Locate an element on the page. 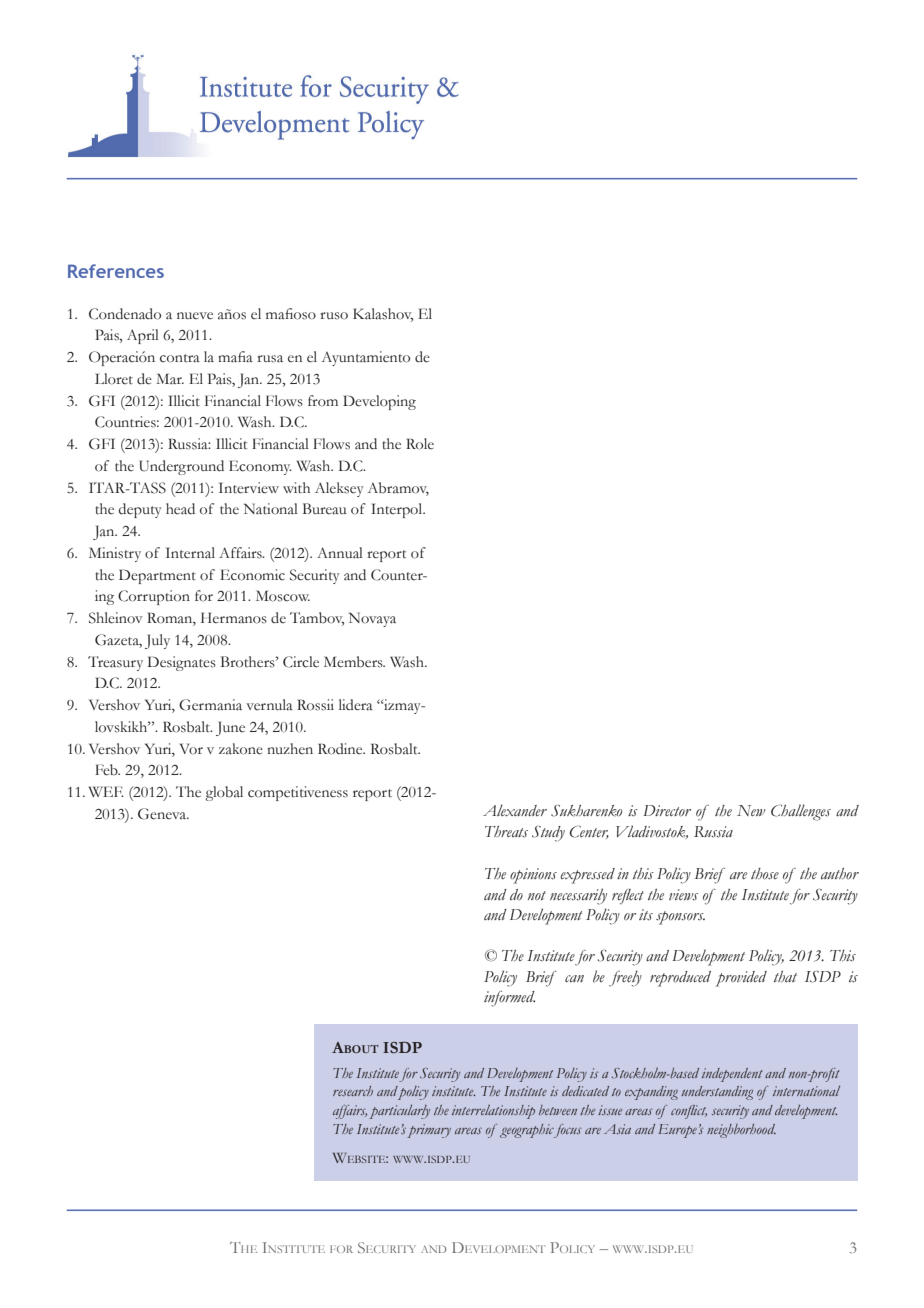 Image resolution: width=924 pixels, height=1308 pixels. interrelationship is located at coordinates (493, 1112).
